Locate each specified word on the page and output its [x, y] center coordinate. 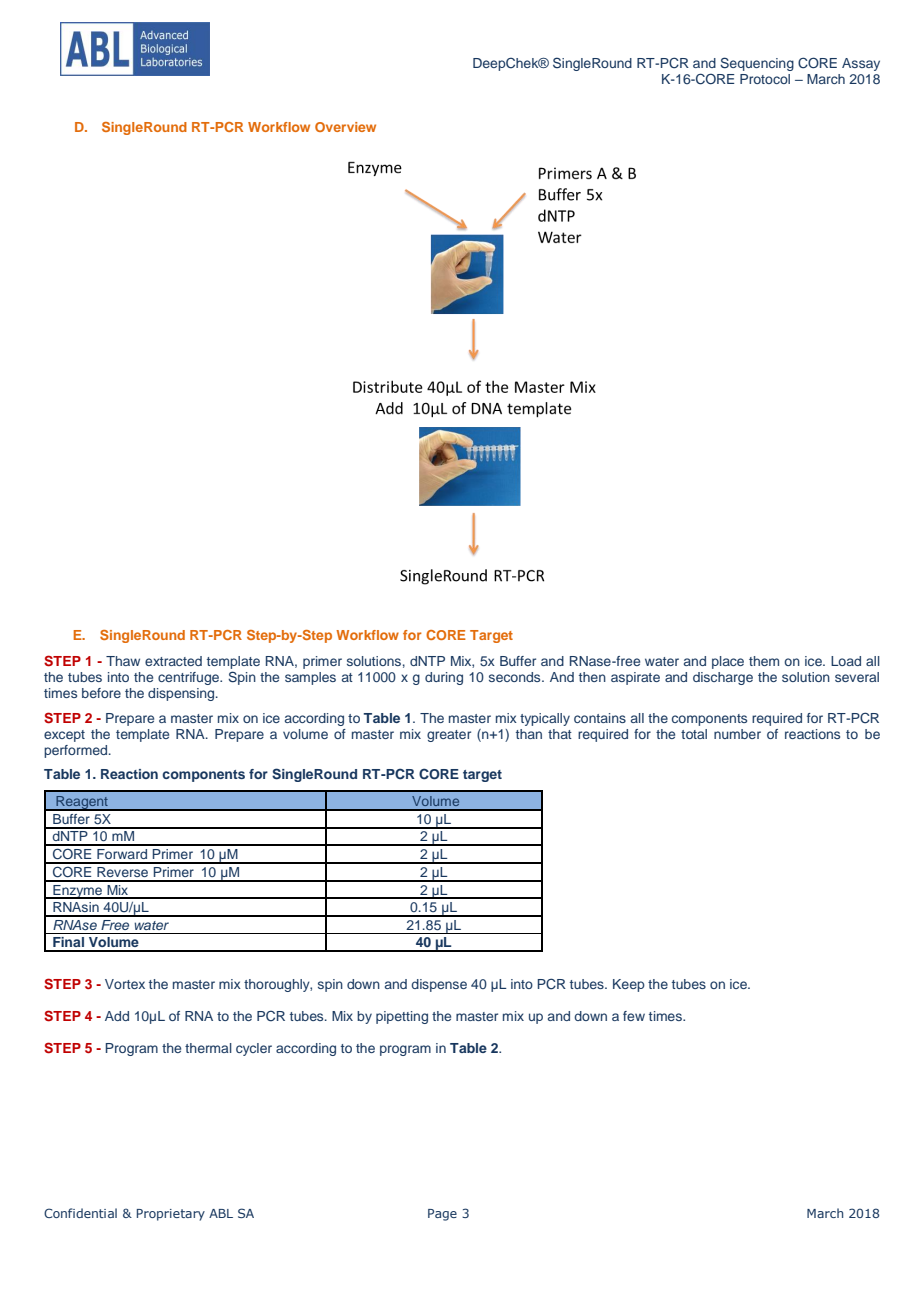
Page [442, 1215]
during [444, 678]
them [764, 661]
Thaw [123, 661]
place [728, 662]
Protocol [765, 79]
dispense [439, 985]
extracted [173, 661]
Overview [345, 127]
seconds [516, 677]
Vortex [125, 984]
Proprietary [171, 1215]
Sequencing [757, 64]
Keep [629, 985]
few [634, 1016]
